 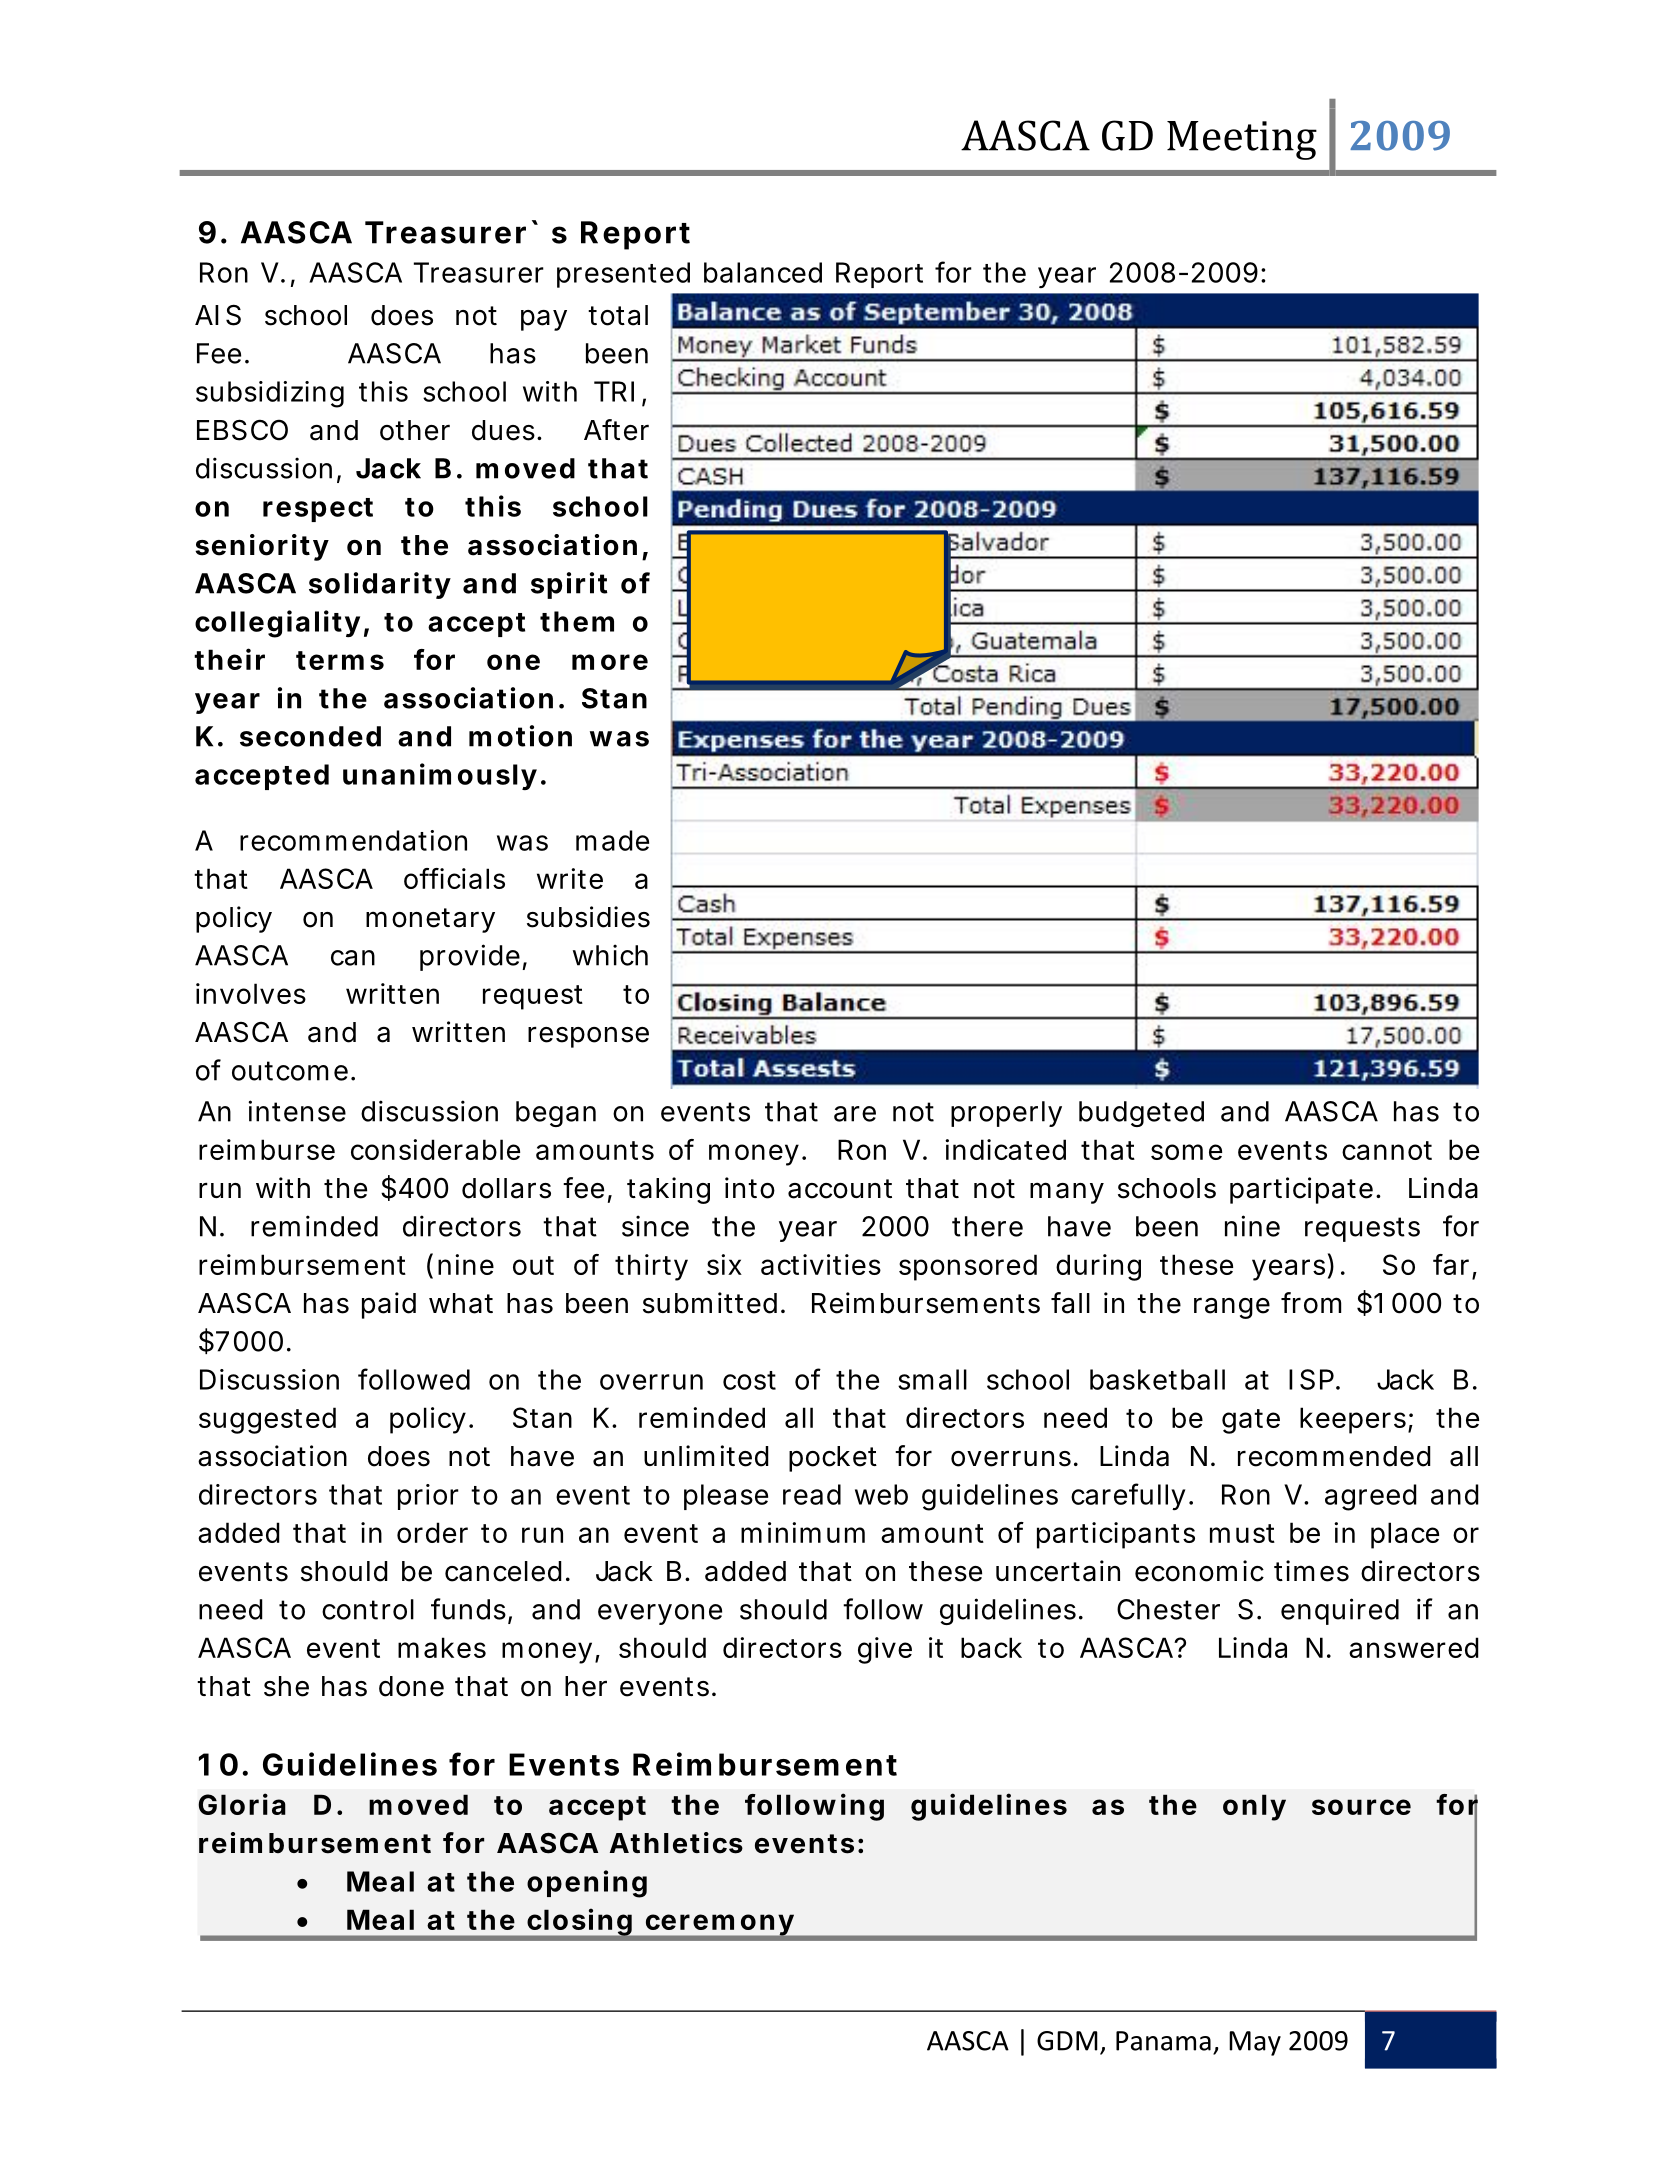 What do you see at coordinates (218, 315) in the screenshot?
I see `AIS` at bounding box center [218, 315].
